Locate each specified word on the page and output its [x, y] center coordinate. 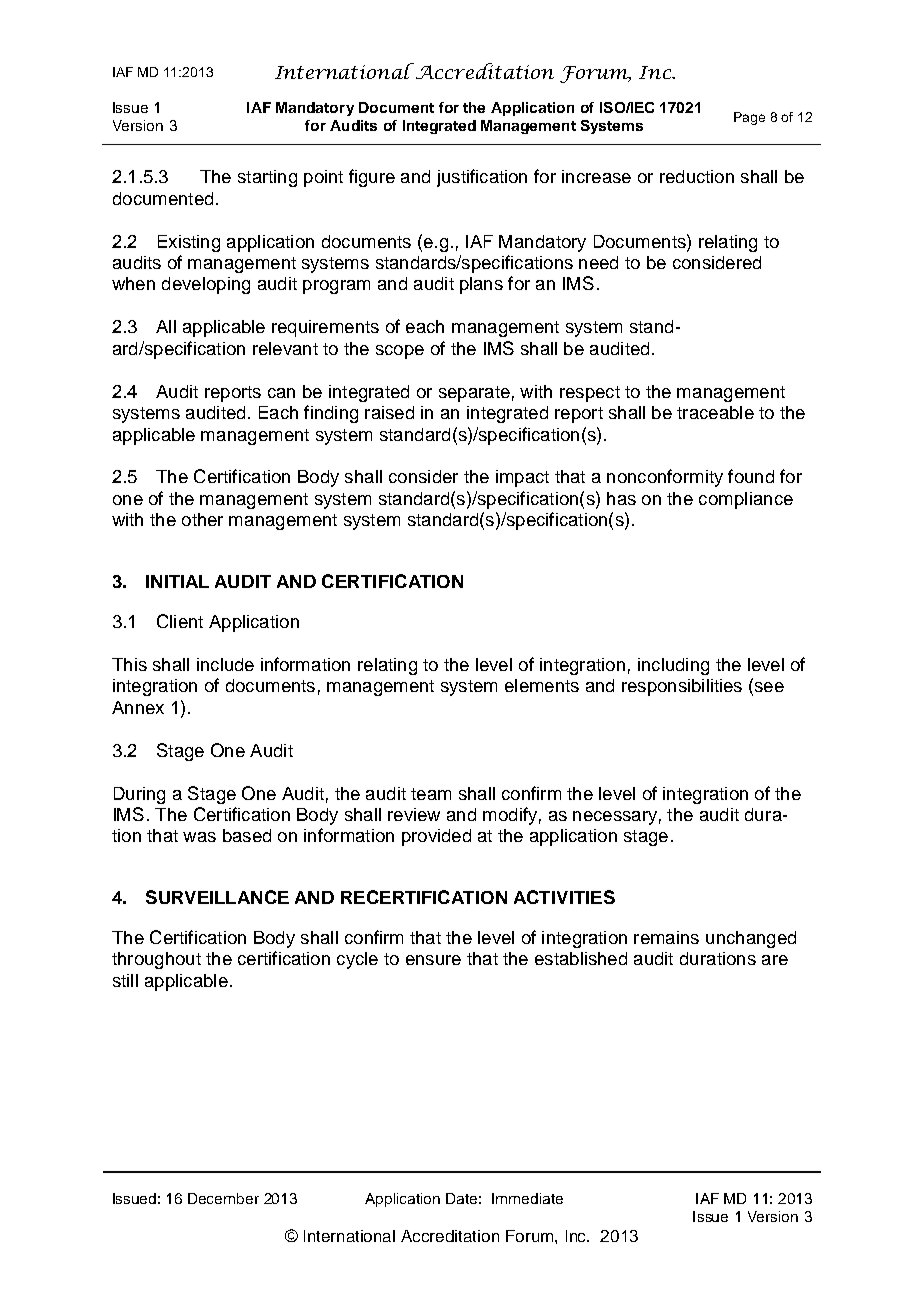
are [775, 960]
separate [474, 394]
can [281, 393]
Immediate [527, 1198]
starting [267, 178]
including [673, 666]
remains [666, 937]
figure [372, 178]
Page [749, 118]
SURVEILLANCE [217, 897]
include [225, 664]
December [223, 1198]
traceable [715, 412]
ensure [433, 960]
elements [542, 685]
